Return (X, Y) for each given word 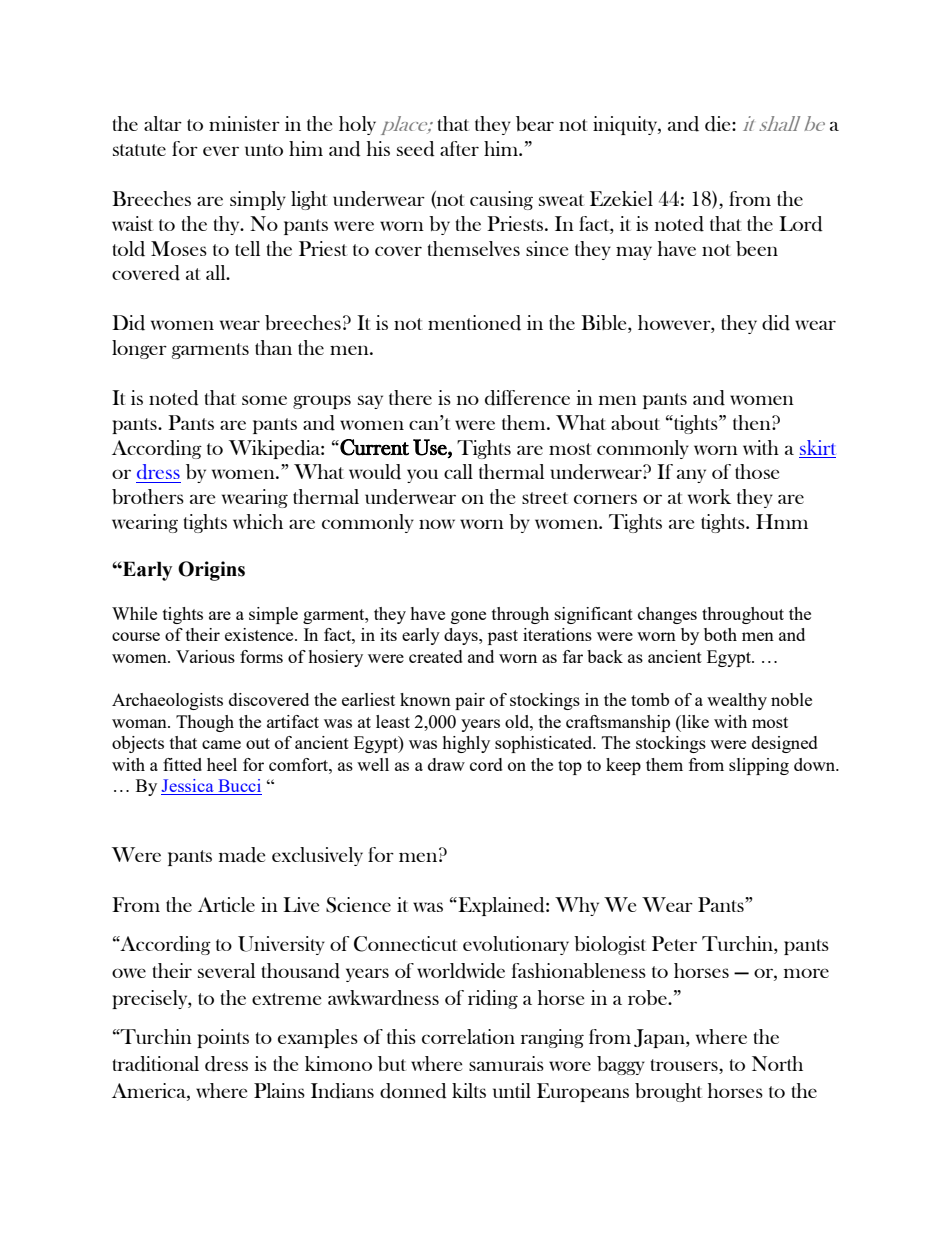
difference (527, 398)
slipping (759, 766)
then (753, 422)
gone (468, 617)
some (264, 400)
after (459, 148)
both (720, 634)
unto (264, 150)
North (777, 1063)
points (223, 1038)
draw (446, 764)
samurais (506, 1063)
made (242, 855)
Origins (211, 571)
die (719, 124)
